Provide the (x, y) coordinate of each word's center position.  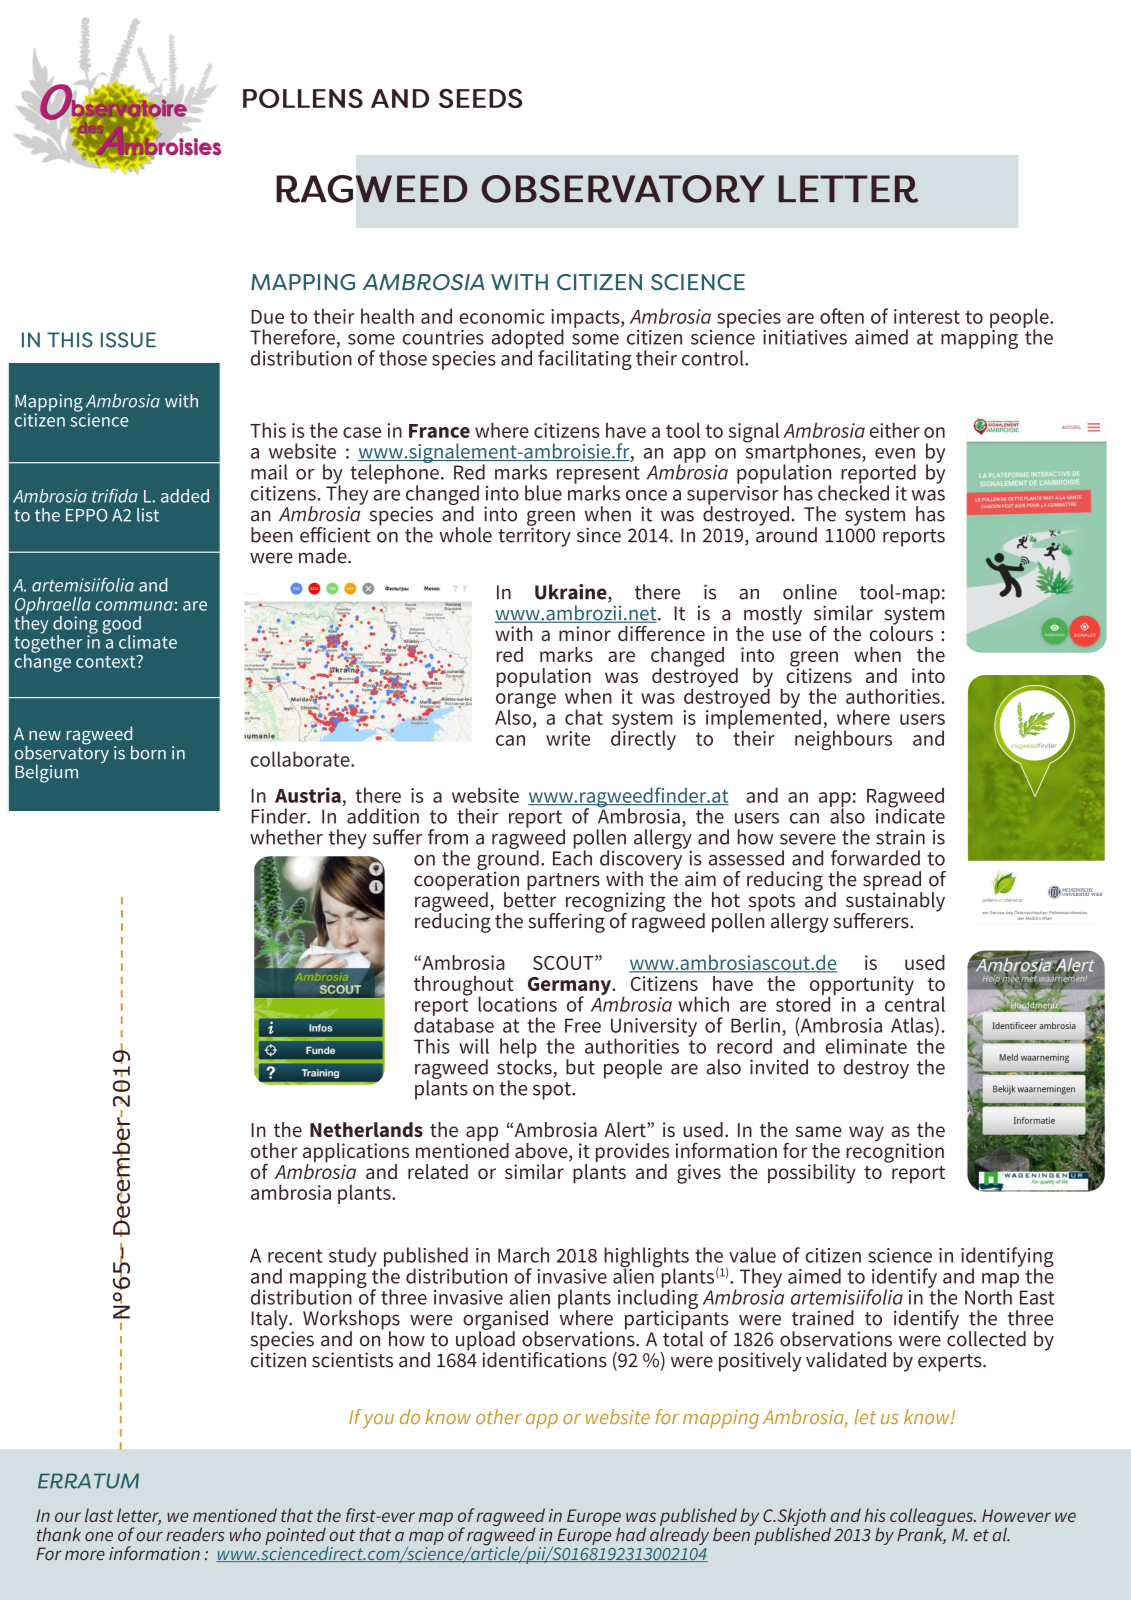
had (631, 1534)
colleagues (933, 1518)
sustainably (895, 901)
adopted (528, 340)
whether (286, 837)
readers (195, 1534)
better (530, 898)
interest (927, 316)
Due (267, 317)
